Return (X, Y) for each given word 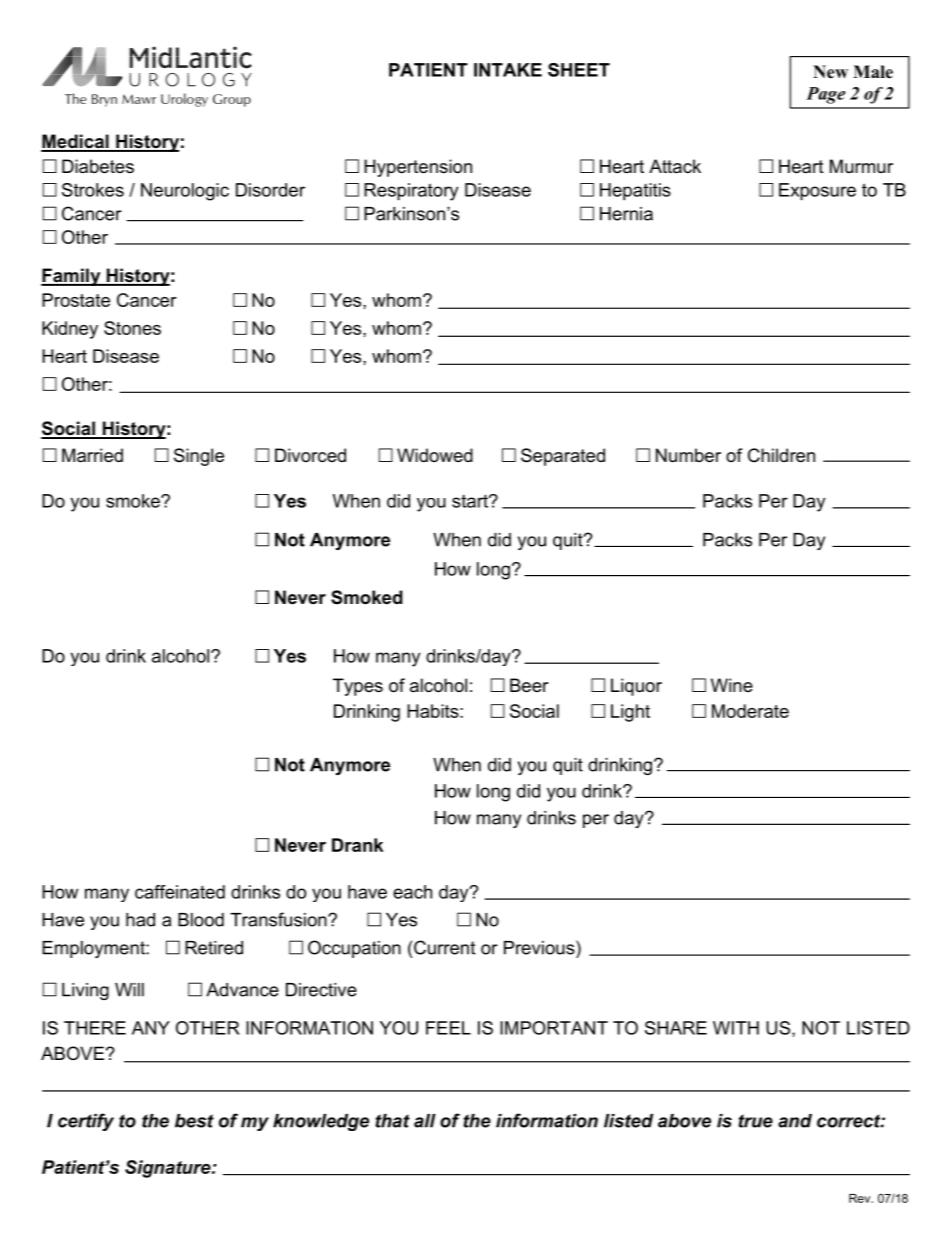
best (194, 1121)
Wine (732, 685)
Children (781, 455)
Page (825, 95)
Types (358, 687)
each (412, 892)
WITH (736, 1028)
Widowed (435, 455)
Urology (184, 100)
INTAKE (508, 70)
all (425, 1121)
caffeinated (180, 892)
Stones (132, 328)
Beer (529, 685)
